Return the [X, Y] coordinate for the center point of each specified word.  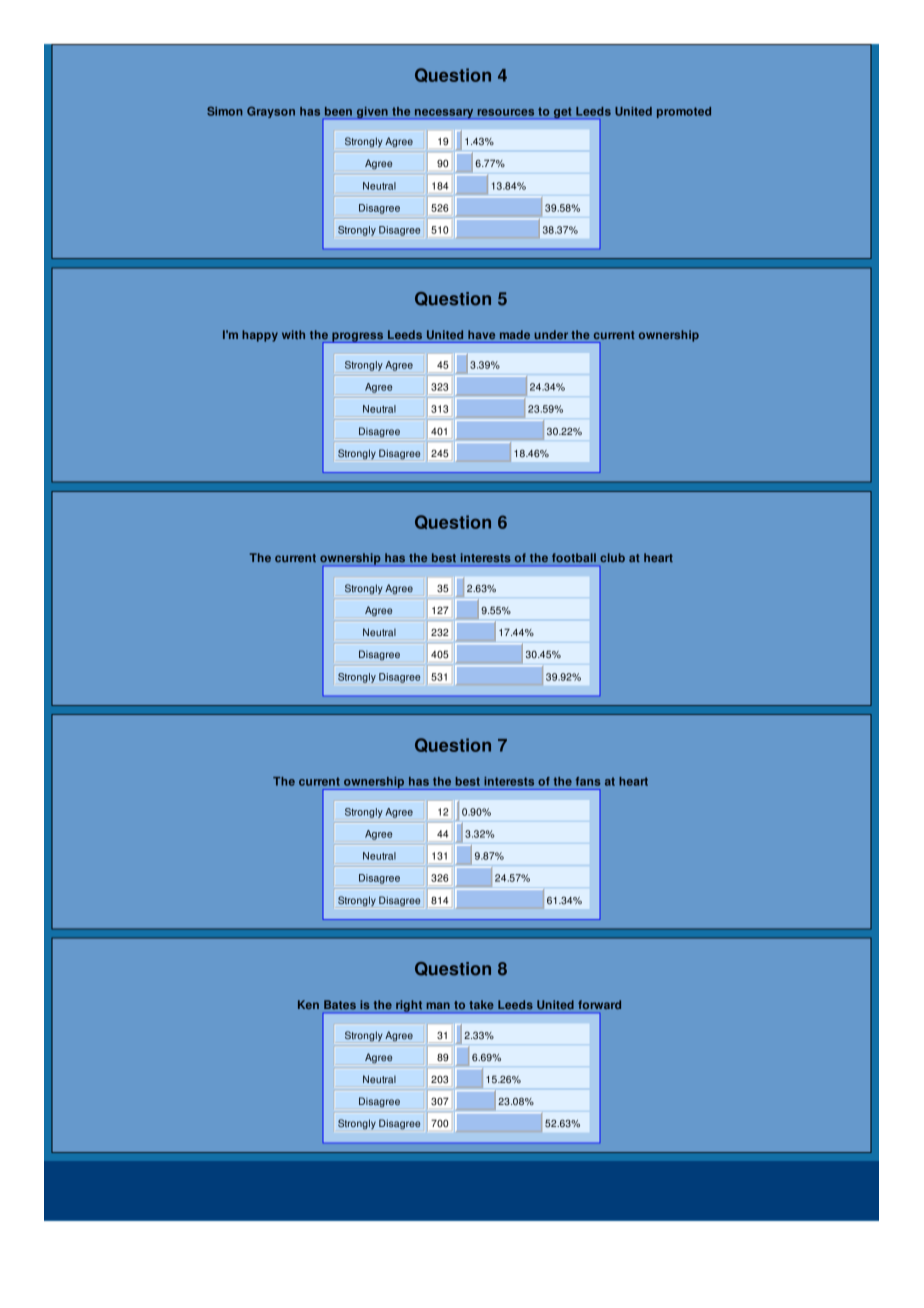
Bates [340, 1004]
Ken [308, 1004]
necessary [444, 114]
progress [358, 337]
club [612, 557]
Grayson [271, 112]
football [574, 557]
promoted [684, 112]
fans [588, 781]
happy [260, 336]
